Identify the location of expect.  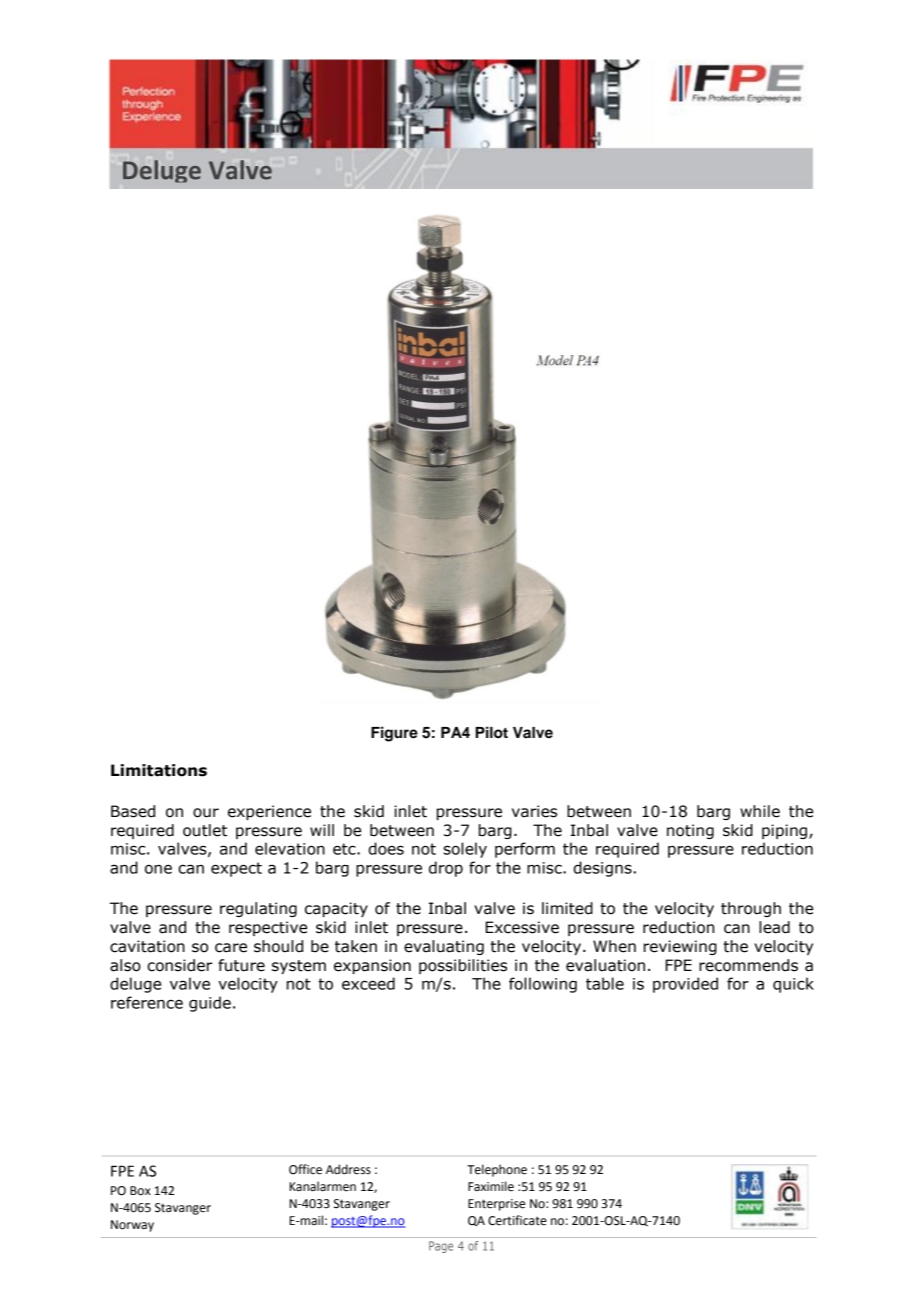
(236, 869).
